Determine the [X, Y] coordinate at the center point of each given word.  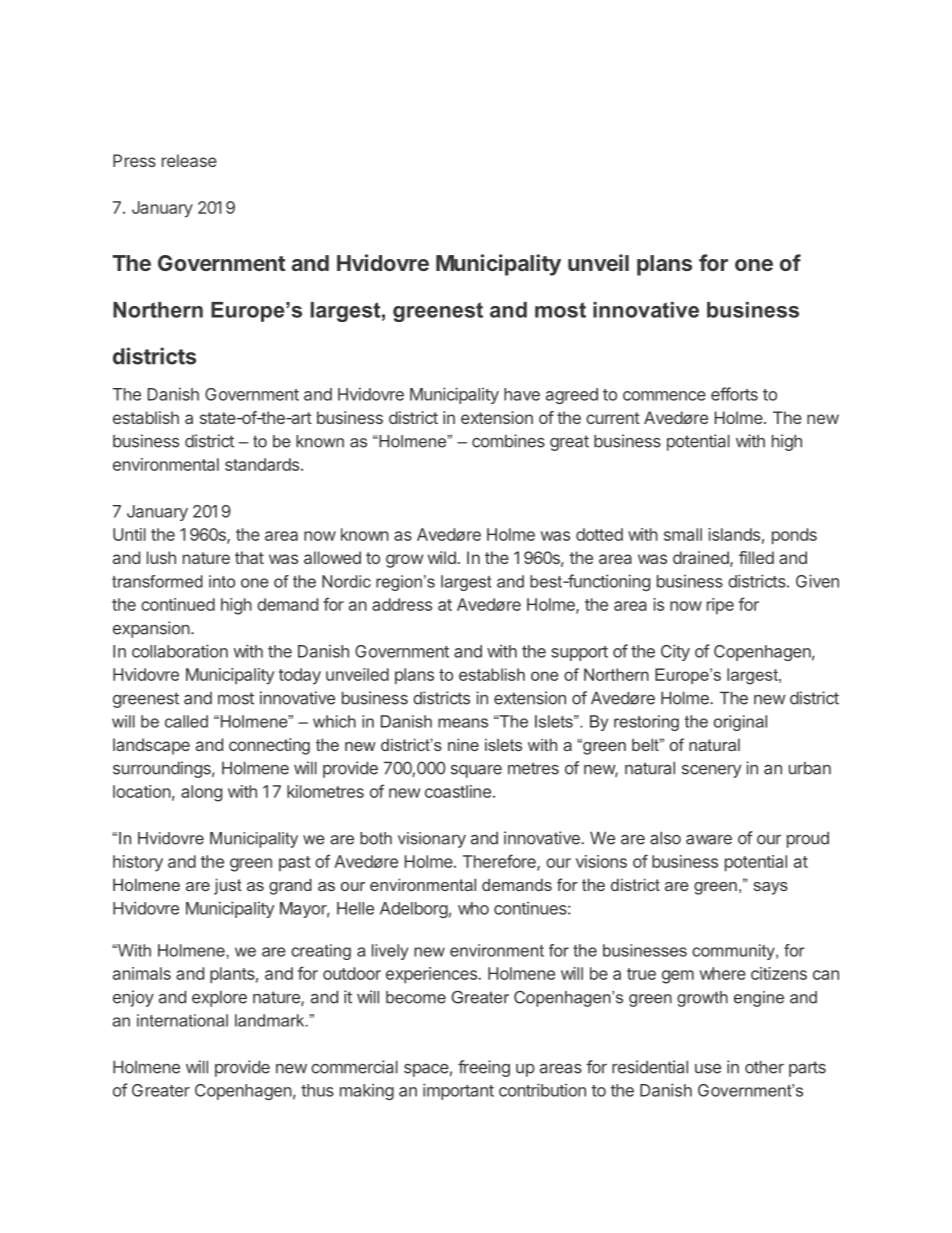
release [189, 160]
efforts [734, 394]
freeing [484, 1068]
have [522, 394]
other [764, 1067]
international [182, 1020]
